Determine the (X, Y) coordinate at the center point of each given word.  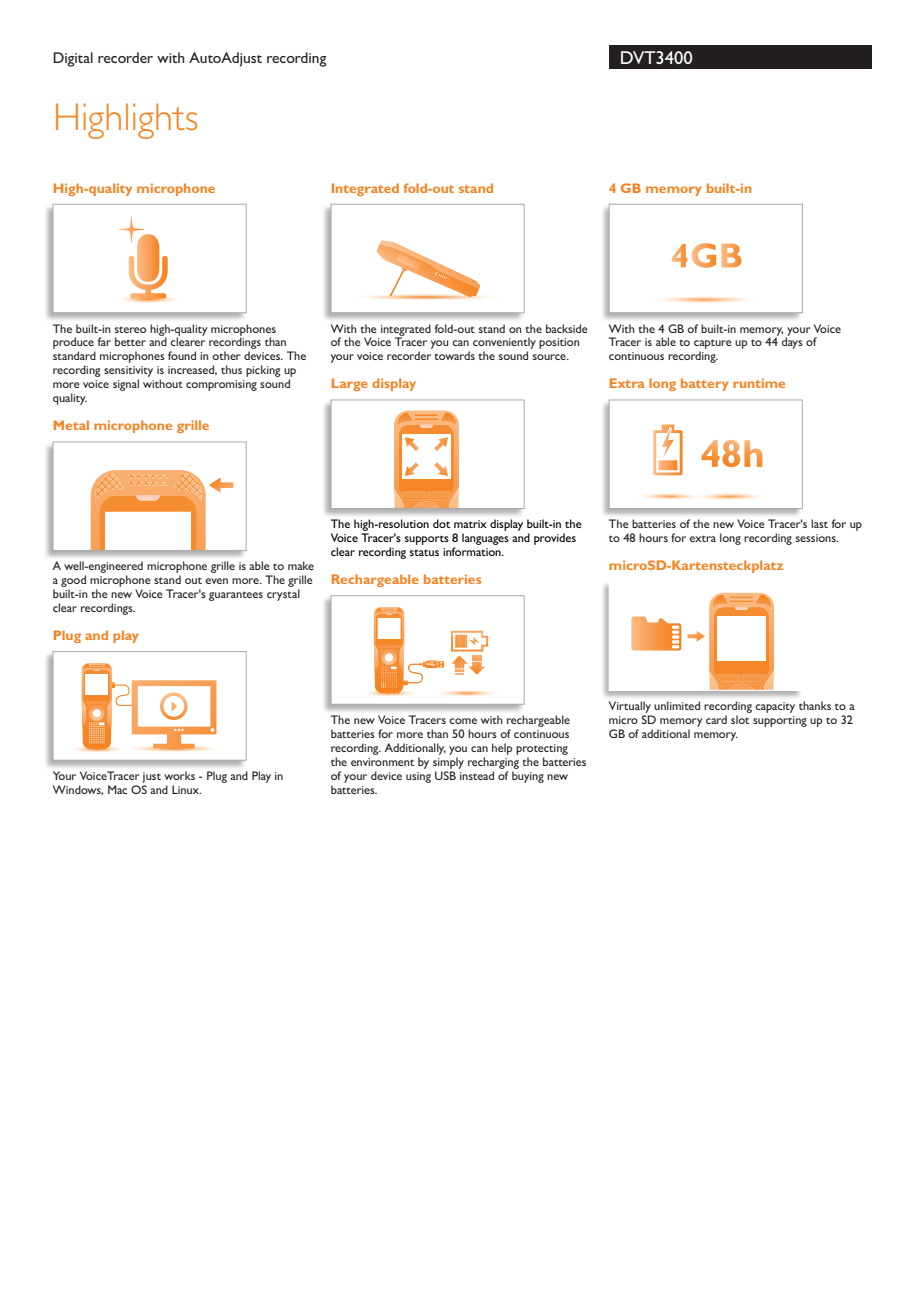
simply (448, 763)
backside (567, 328)
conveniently (504, 344)
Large (350, 384)
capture (713, 345)
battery (705, 384)
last (819, 523)
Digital (73, 59)
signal (126, 385)
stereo (130, 330)
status (424, 552)
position (559, 343)
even (216, 581)
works (179, 775)
